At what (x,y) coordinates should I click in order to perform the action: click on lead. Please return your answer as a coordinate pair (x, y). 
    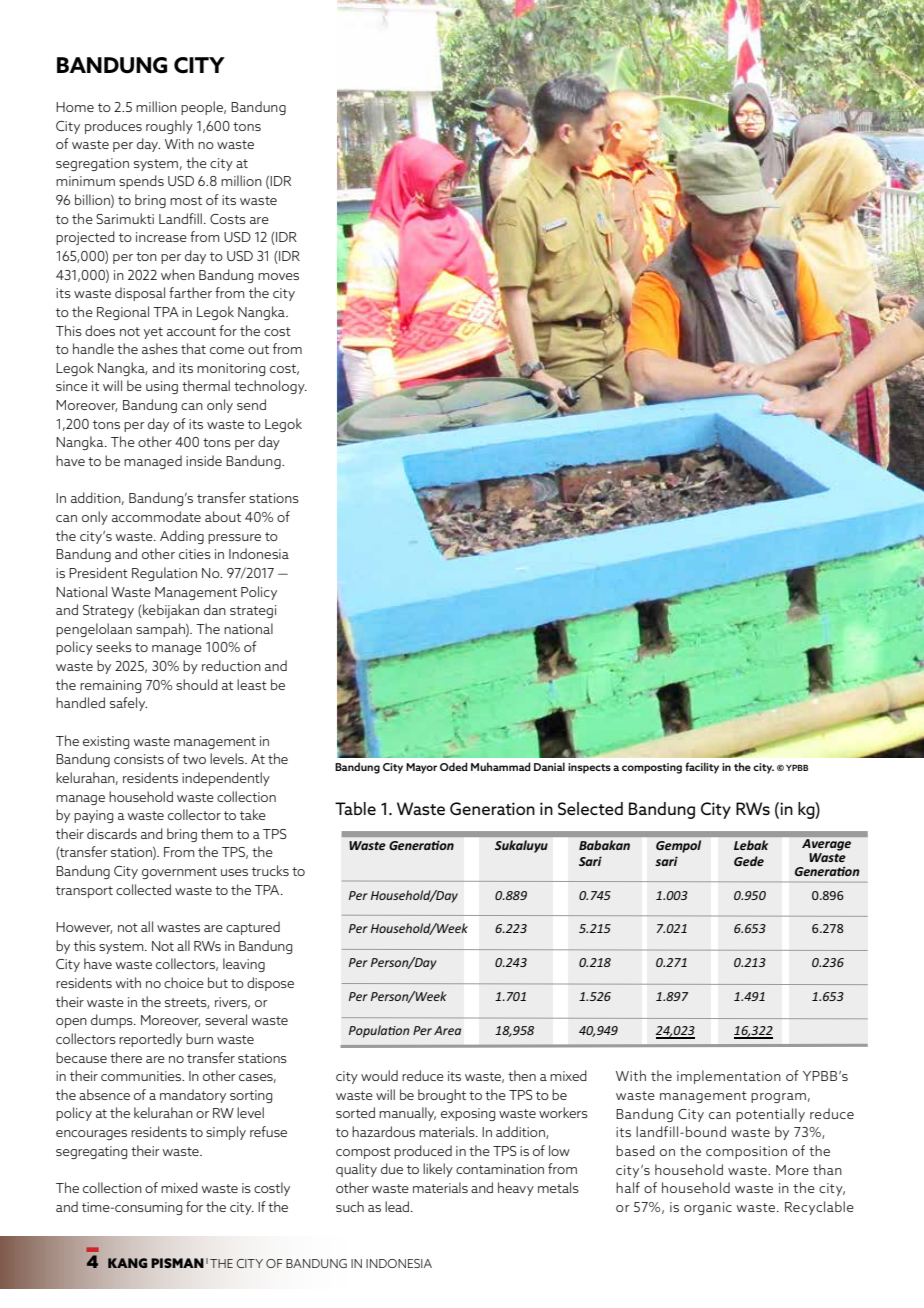
    Looking at the image, I should click on (398, 1206).
